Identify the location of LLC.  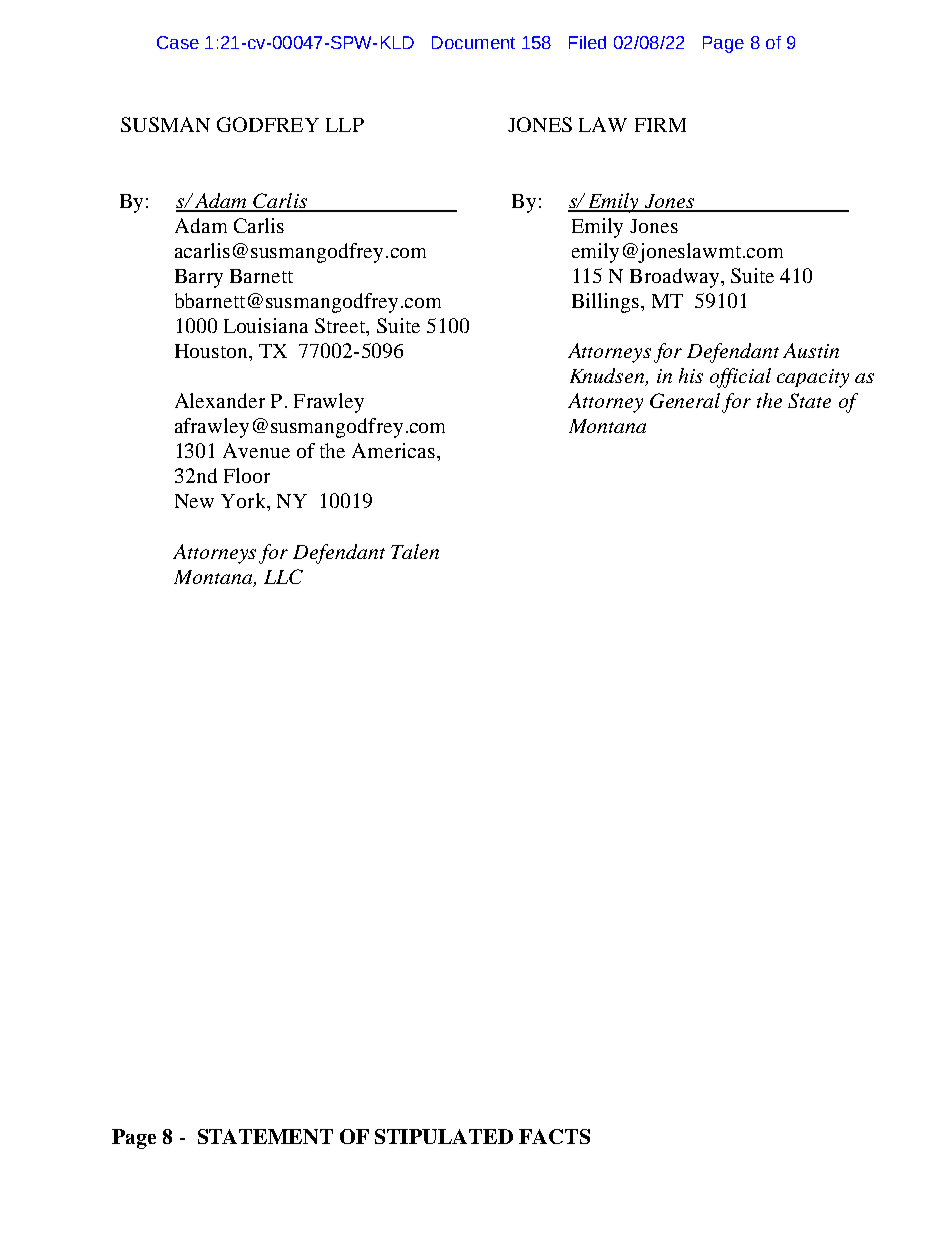
(283, 576).
